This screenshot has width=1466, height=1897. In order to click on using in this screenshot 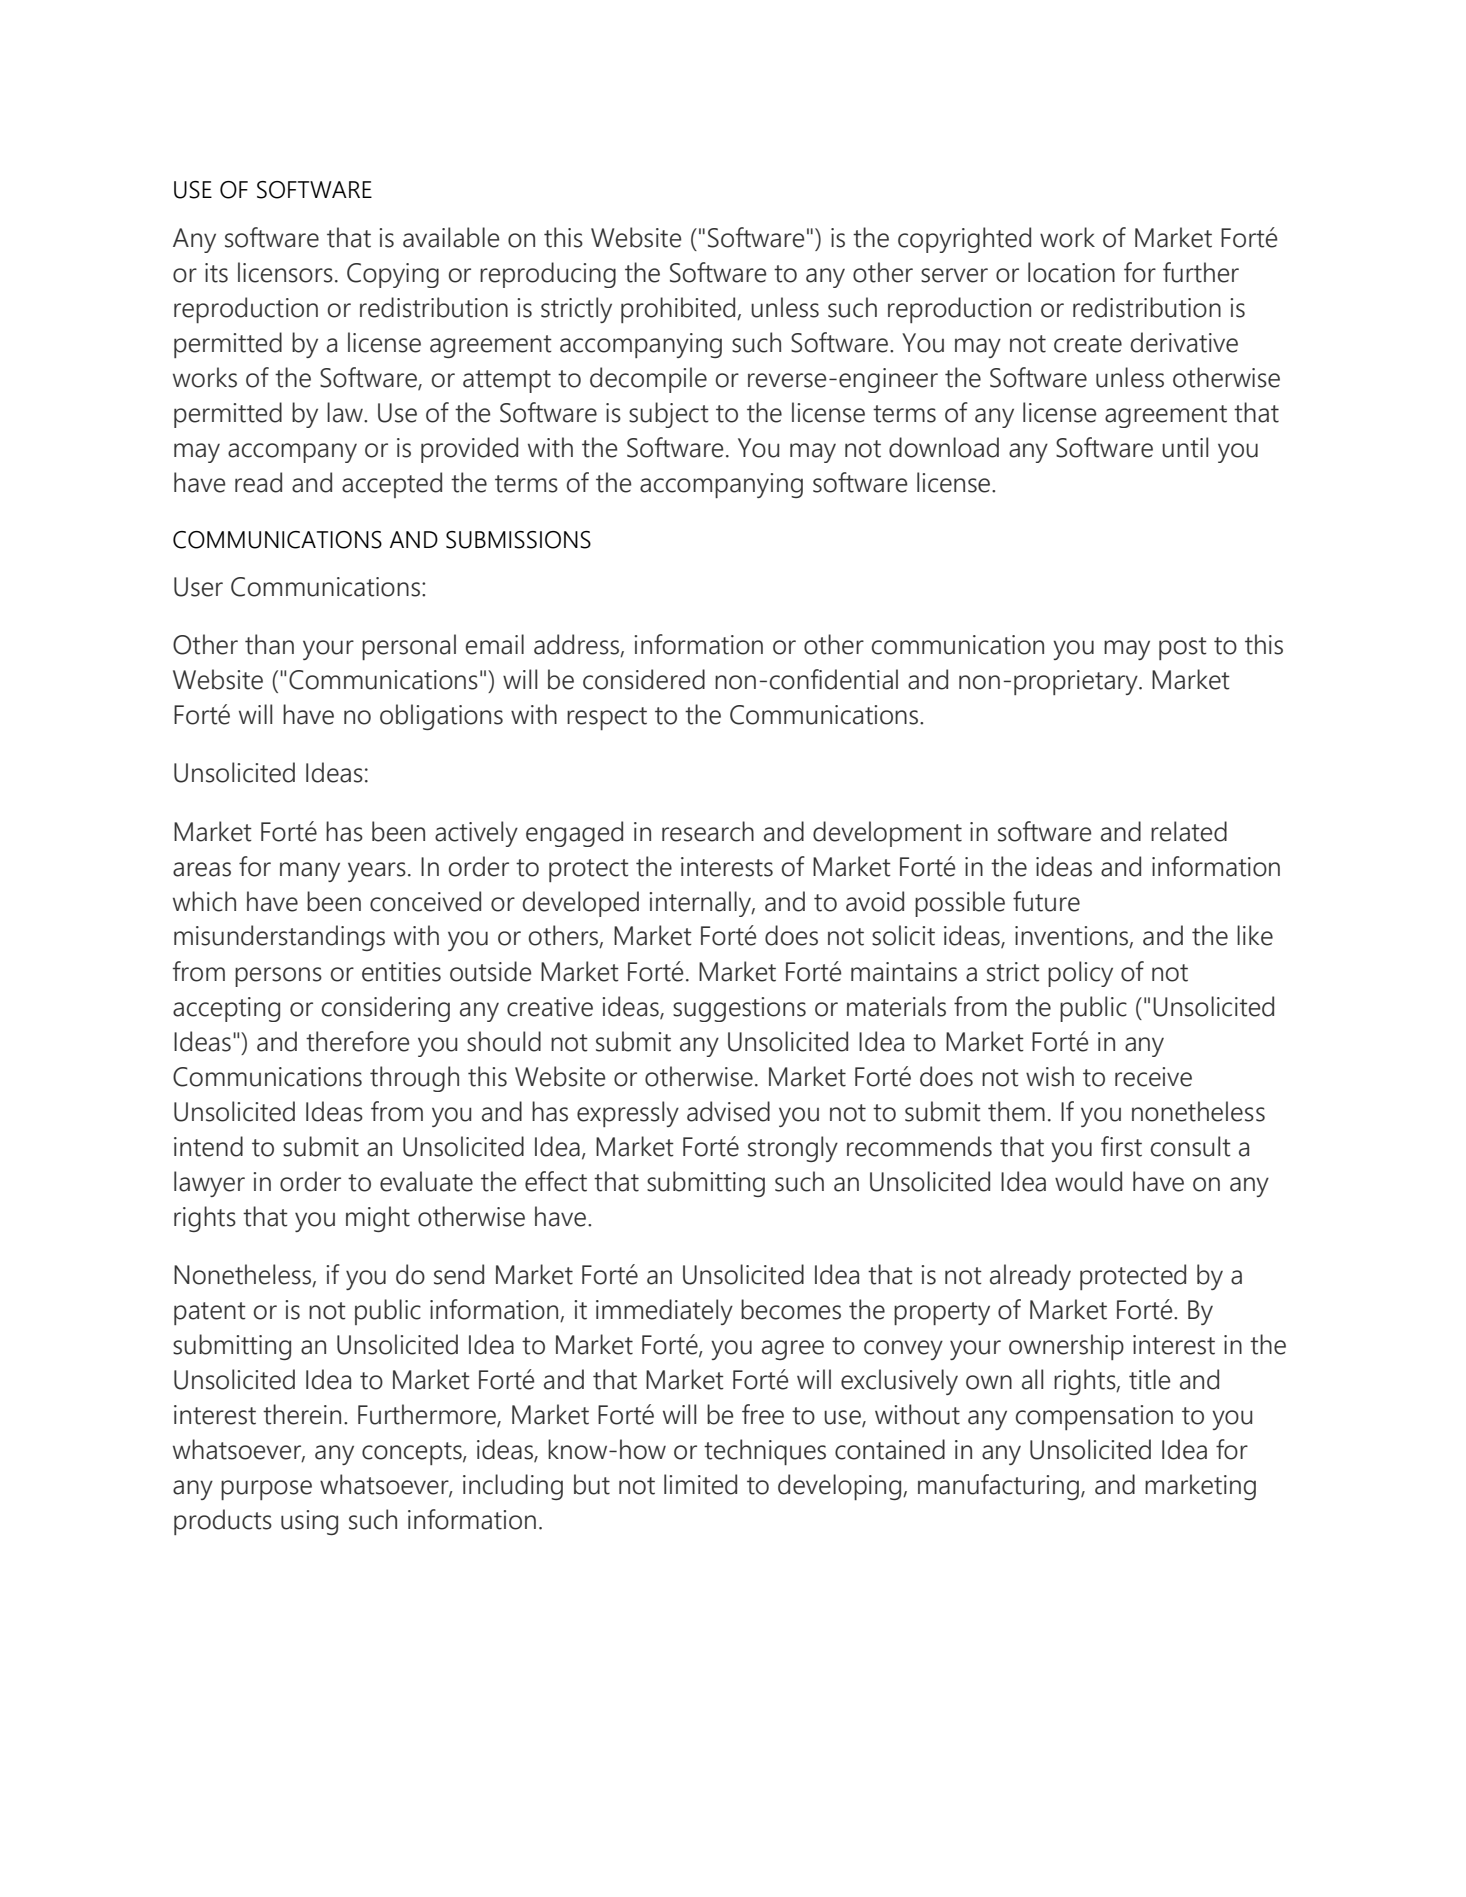, I will do `click(309, 1522)`.
